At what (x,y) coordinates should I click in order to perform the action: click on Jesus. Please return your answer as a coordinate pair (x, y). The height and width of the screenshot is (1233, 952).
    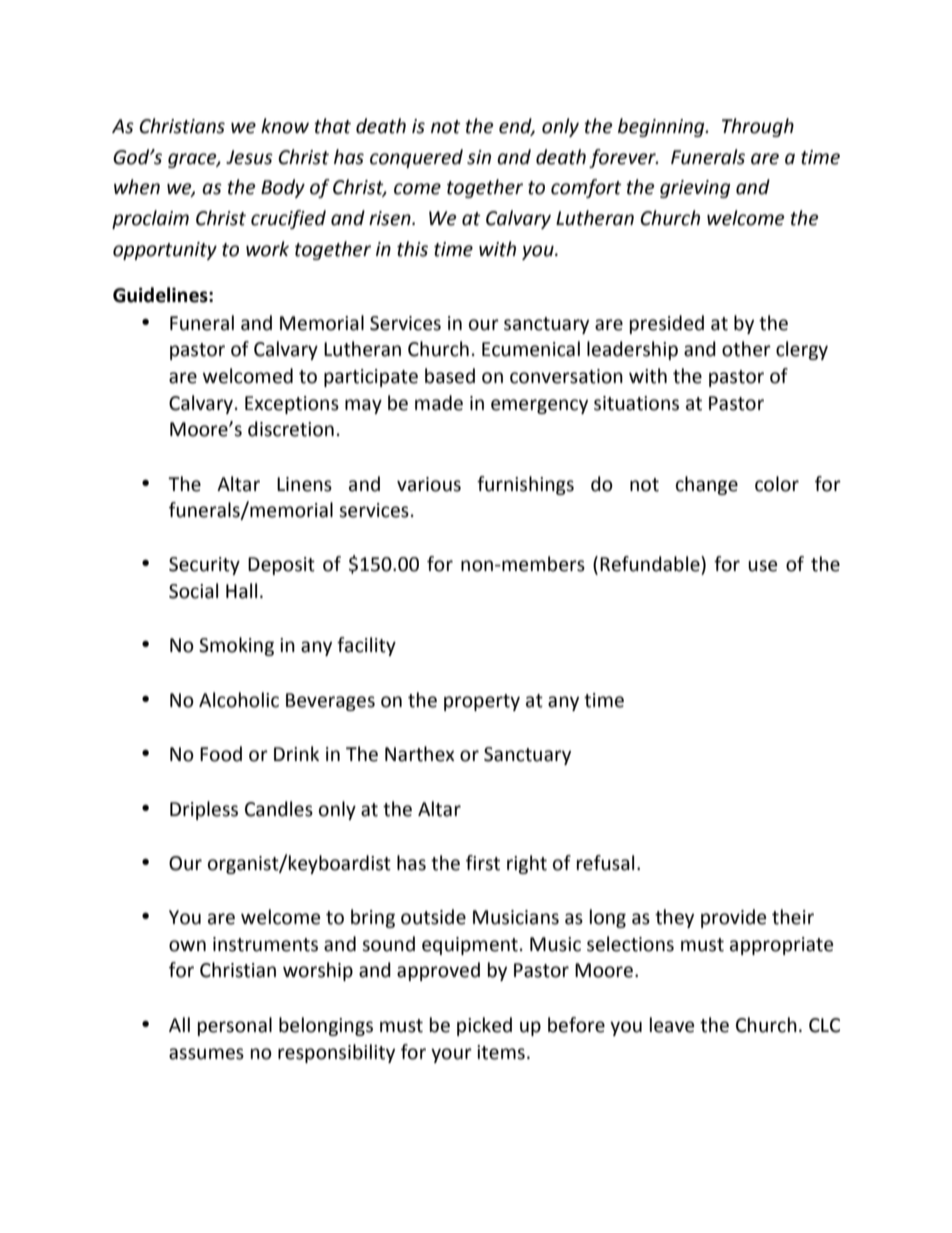
    Looking at the image, I should click on (249, 157).
